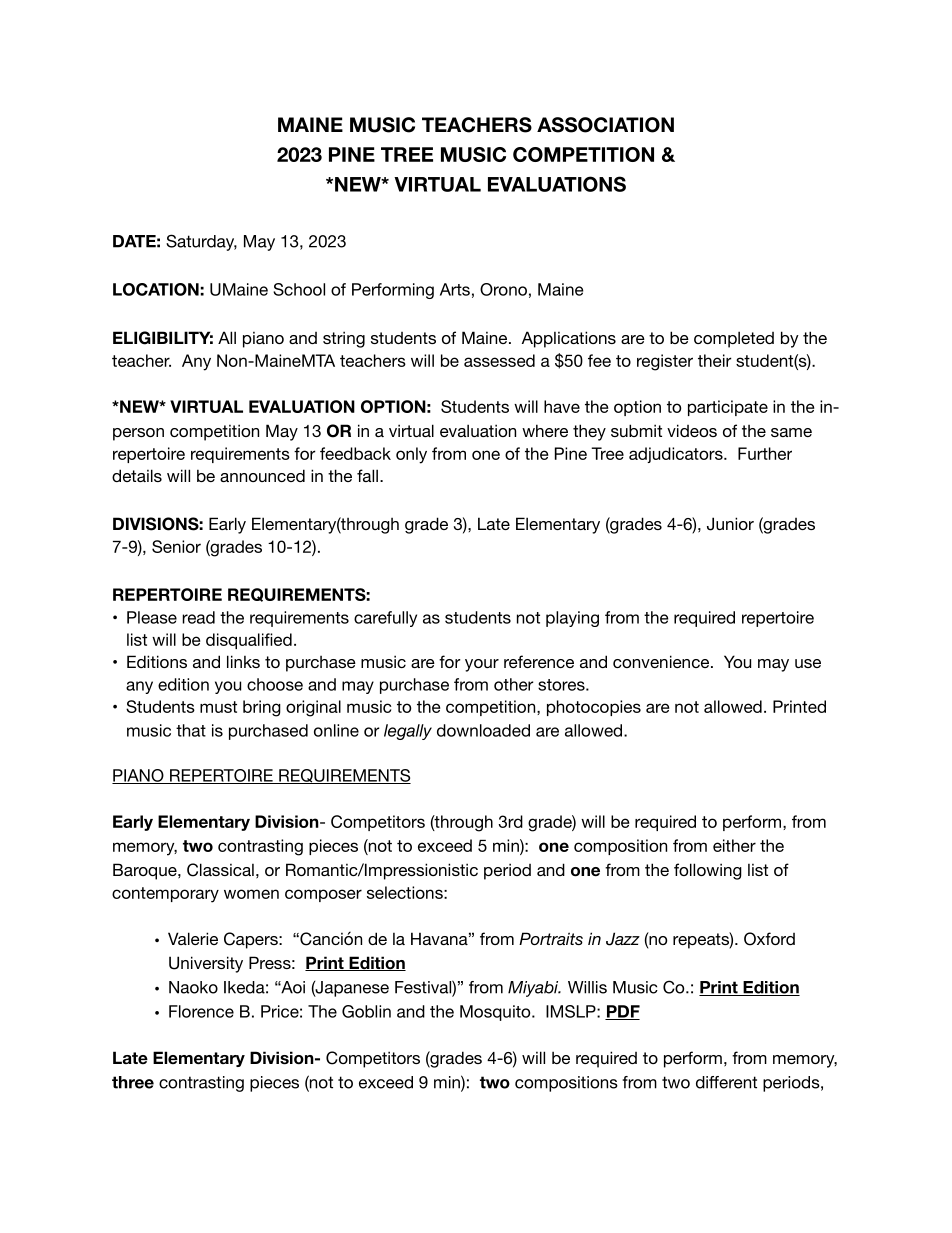 The image size is (952, 1233). I want to click on completed, so click(734, 339).
